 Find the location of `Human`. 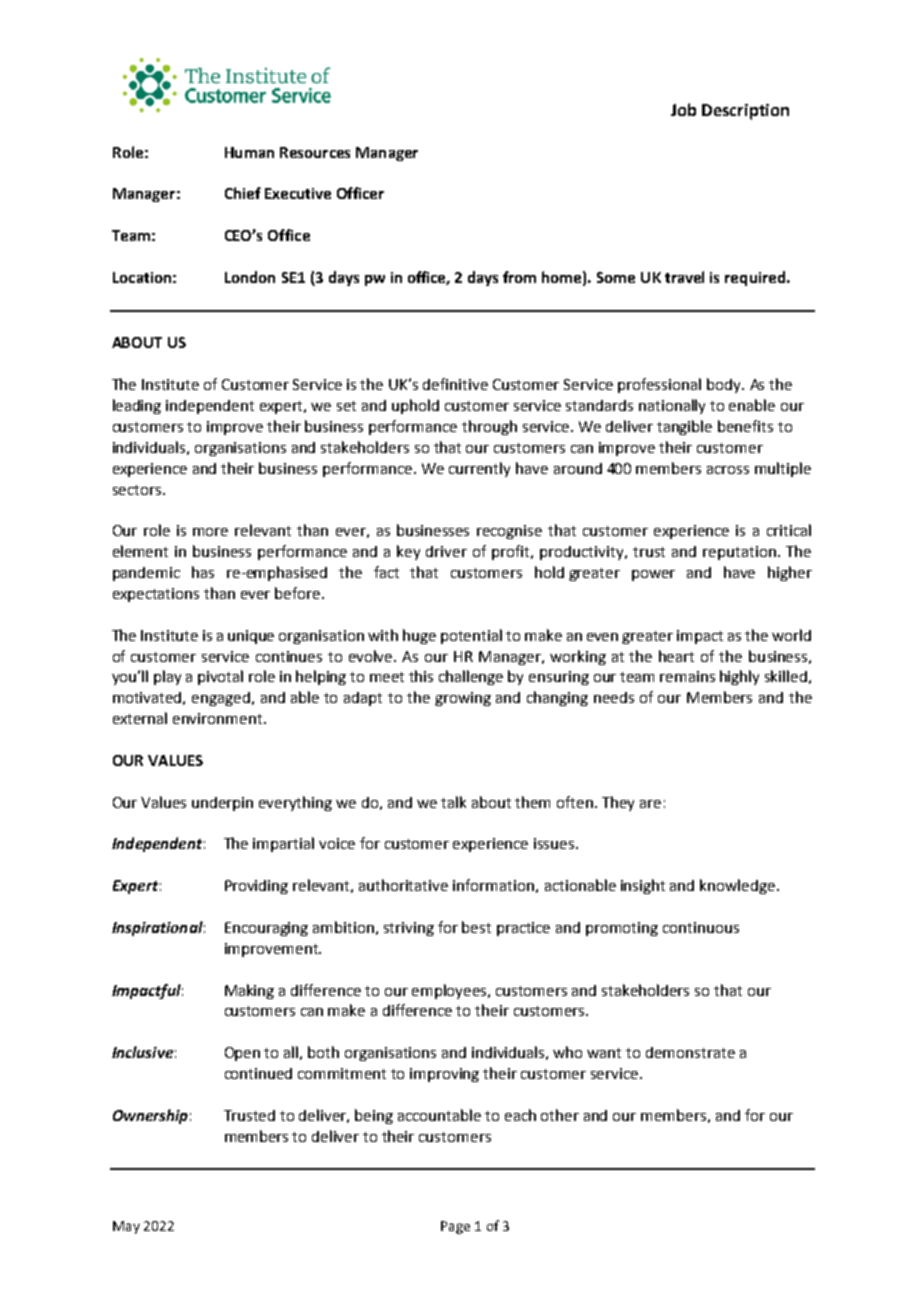

Human is located at coordinates (249, 152).
